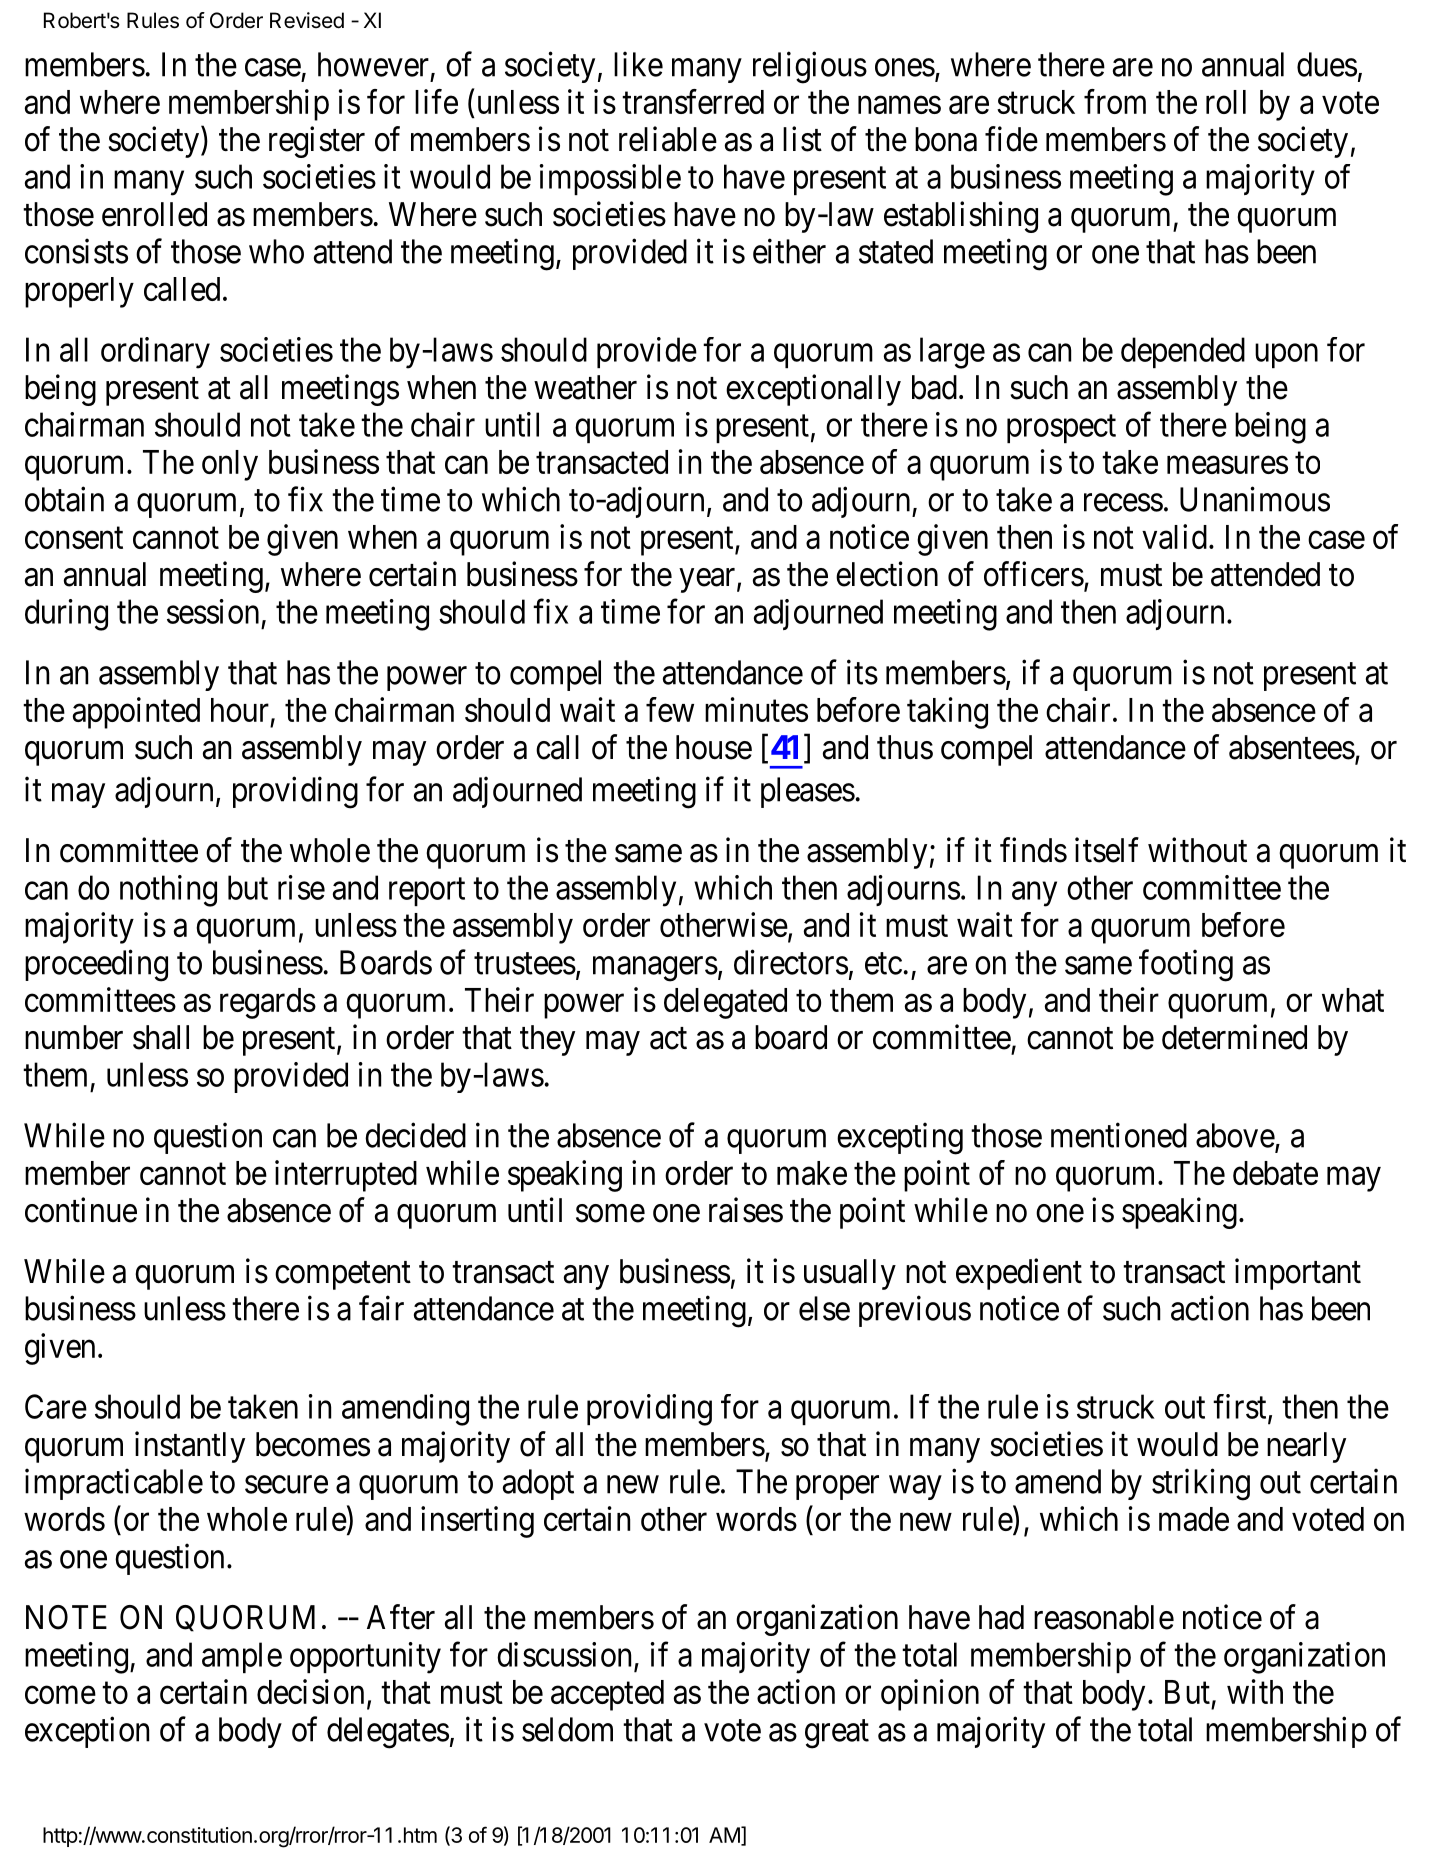 This image has height=1852, width=1431. Describe the element at coordinates (310, 1691) in the image. I see `decision` at that location.
